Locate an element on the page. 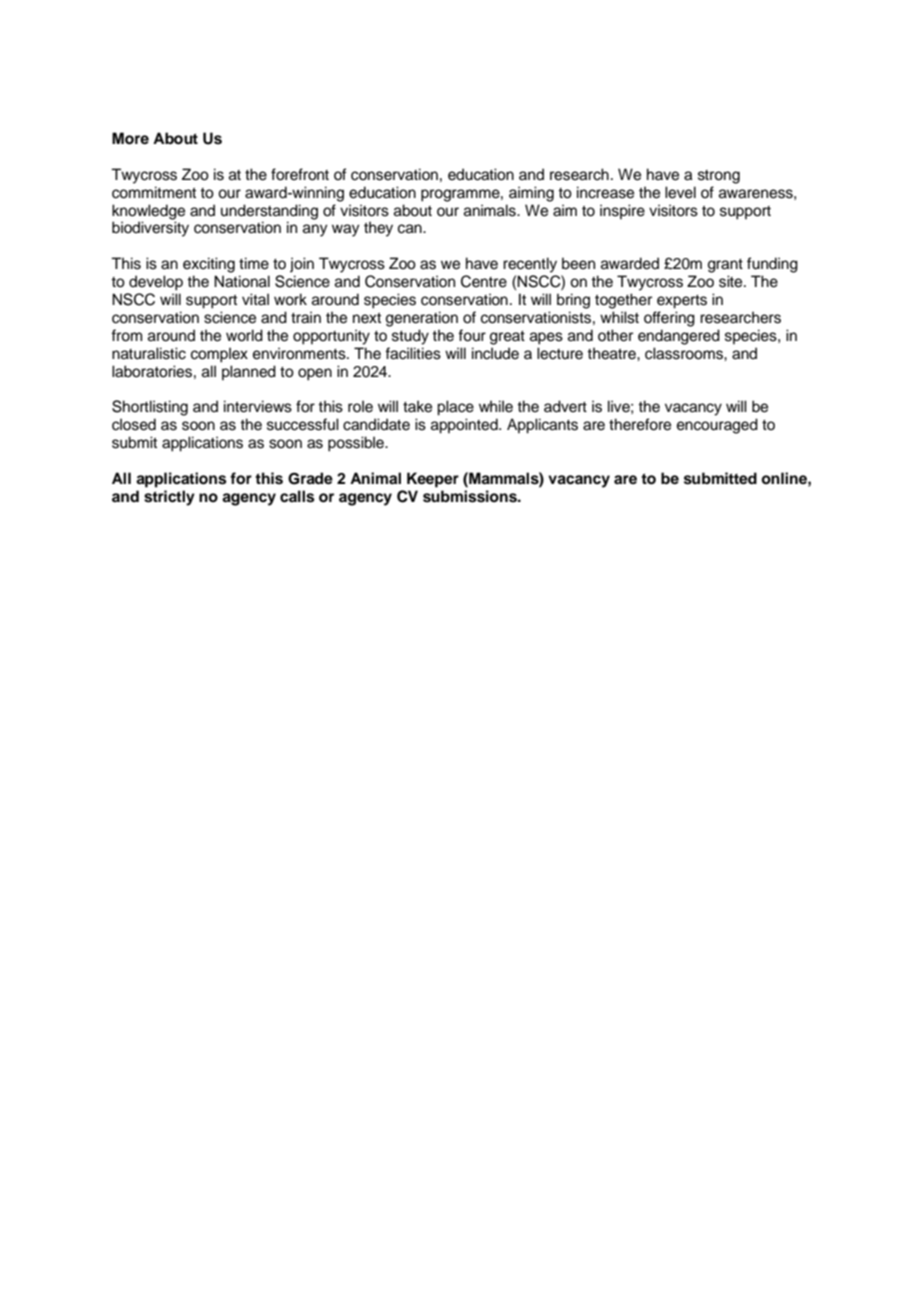 This page has width=924, height=1308. Keeper is located at coordinates (433, 480).
